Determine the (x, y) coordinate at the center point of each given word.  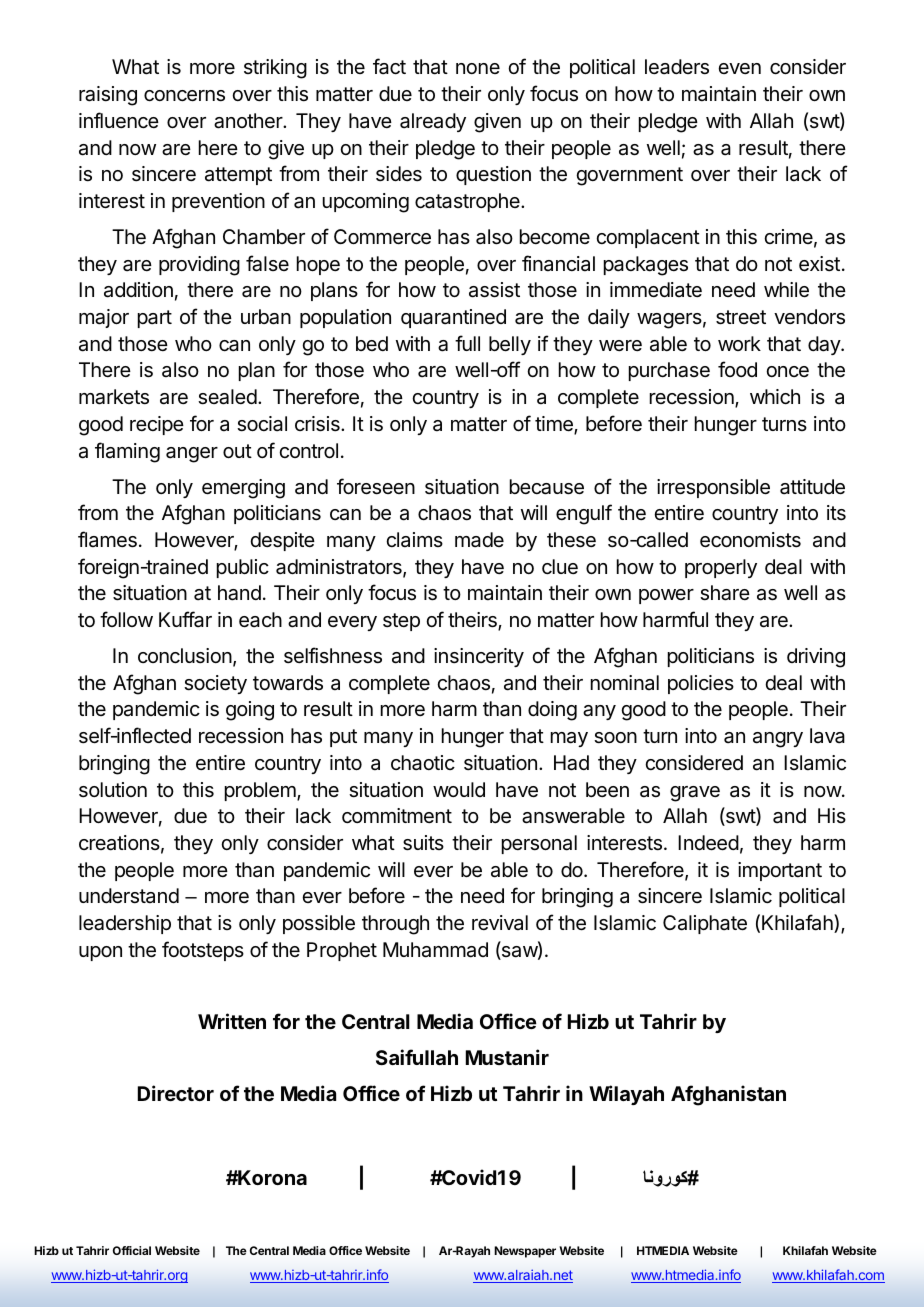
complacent (648, 238)
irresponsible (713, 488)
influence (119, 120)
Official (132, 1250)
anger (192, 455)
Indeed (708, 843)
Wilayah (626, 1095)
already (433, 122)
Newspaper (525, 1252)
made (479, 540)
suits (423, 843)
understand (129, 896)
